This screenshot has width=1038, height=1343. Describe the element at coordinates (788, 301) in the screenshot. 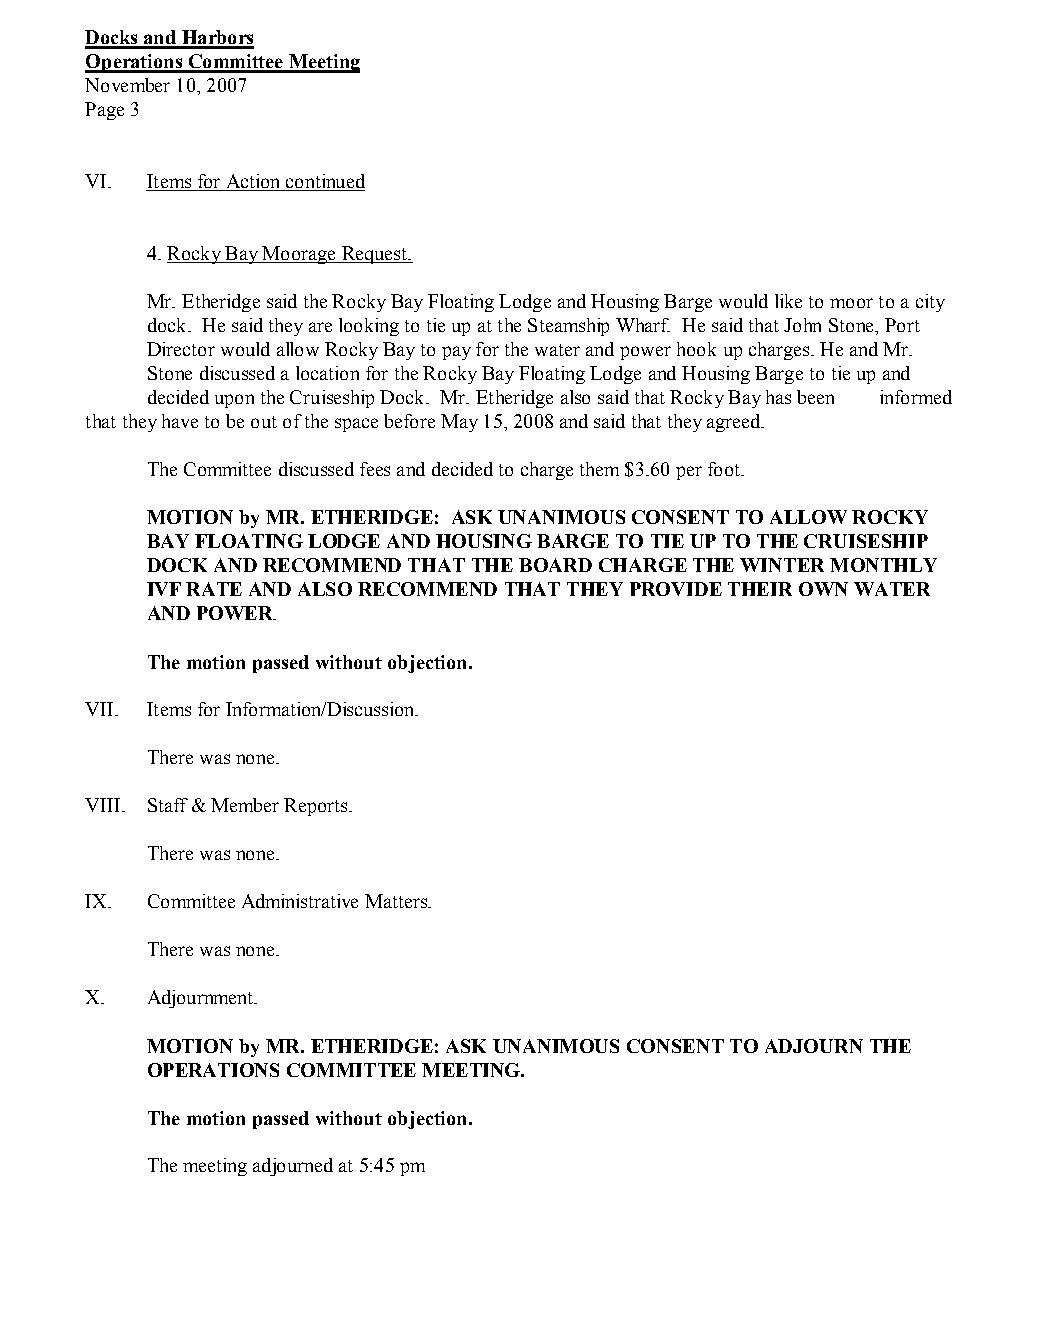

I see `like` at that location.
